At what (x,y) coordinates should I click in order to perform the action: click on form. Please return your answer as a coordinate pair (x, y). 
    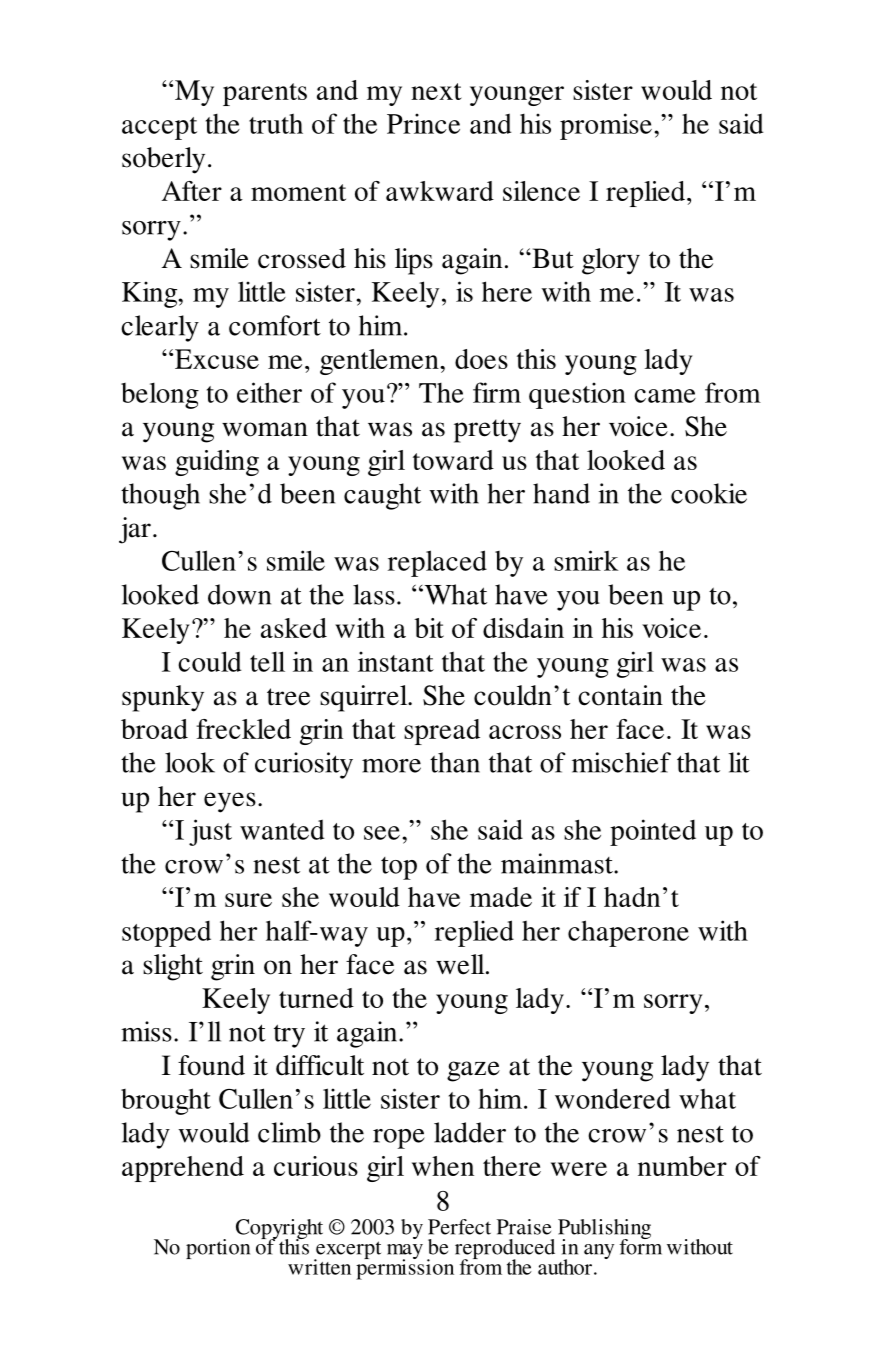
    Looking at the image, I should click on (640, 1246).
